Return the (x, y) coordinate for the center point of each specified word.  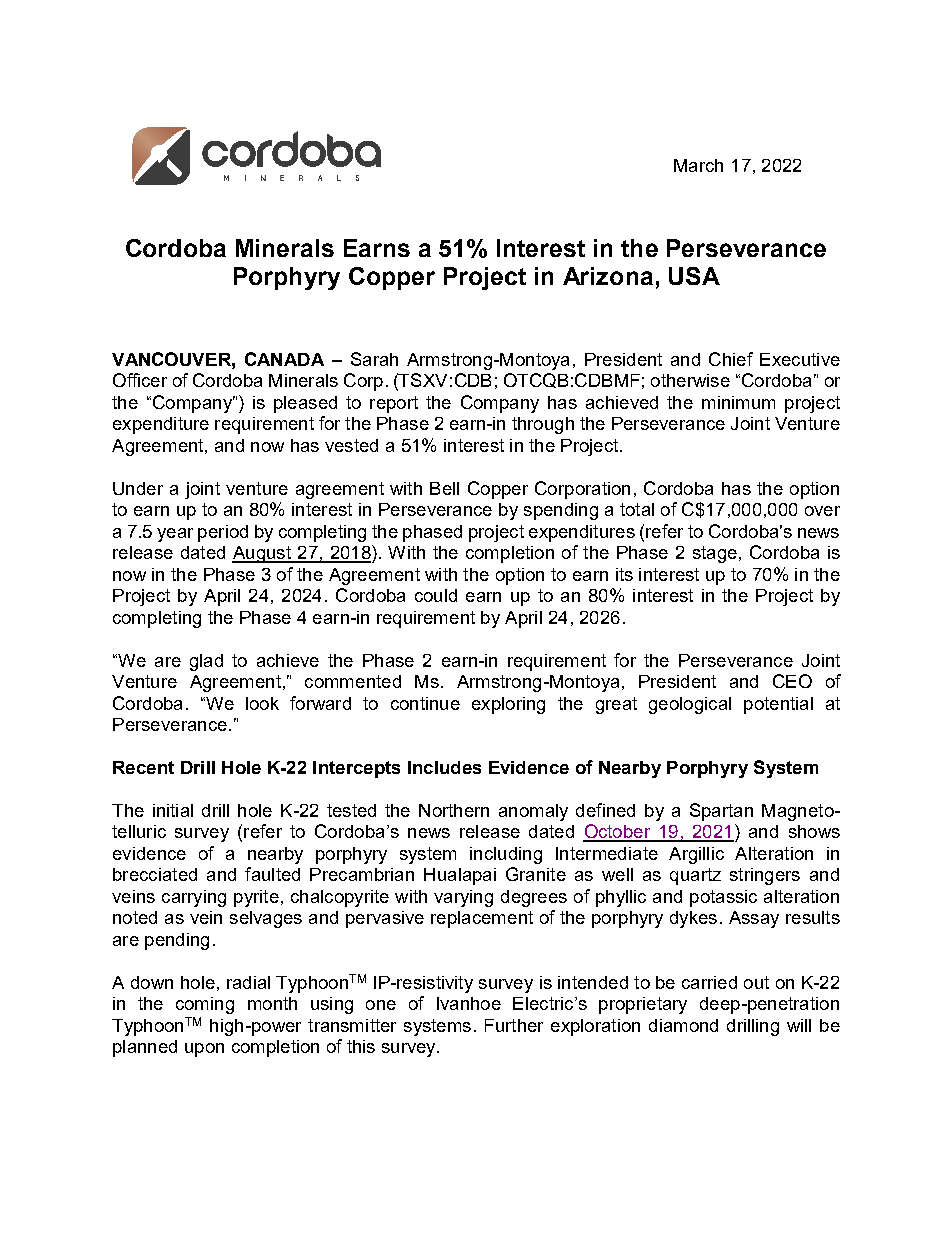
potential (778, 705)
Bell (444, 488)
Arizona (608, 276)
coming (205, 1005)
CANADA (284, 359)
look (262, 703)
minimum (738, 402)
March (698, 165)
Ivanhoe (469, 1003)
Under (138, 488)
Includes (444, 767)
